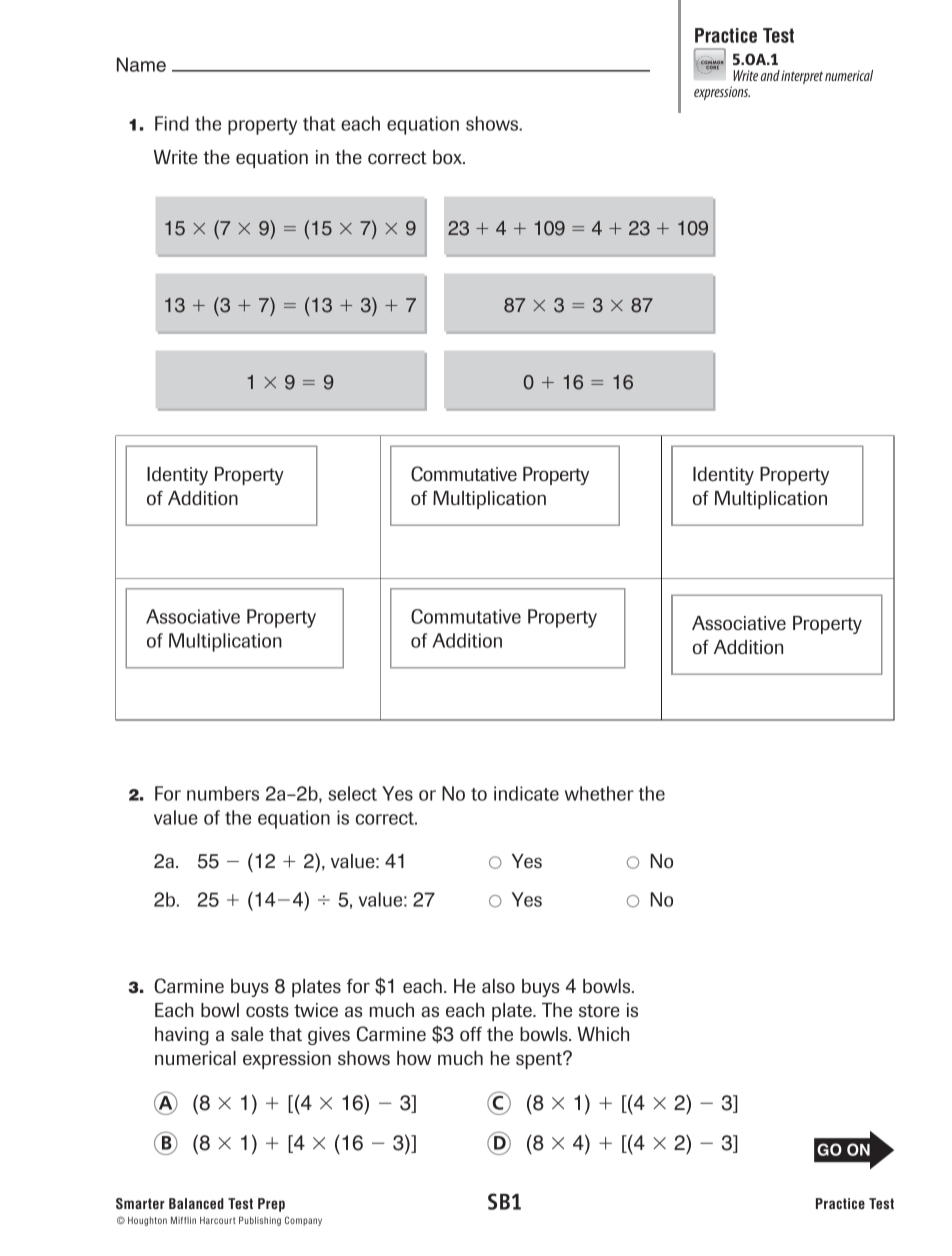 This image has height=1256, width=952. What do you see at coordinates (172, 123) in the image?
I see `Find` at bounding box center [172, 123].
